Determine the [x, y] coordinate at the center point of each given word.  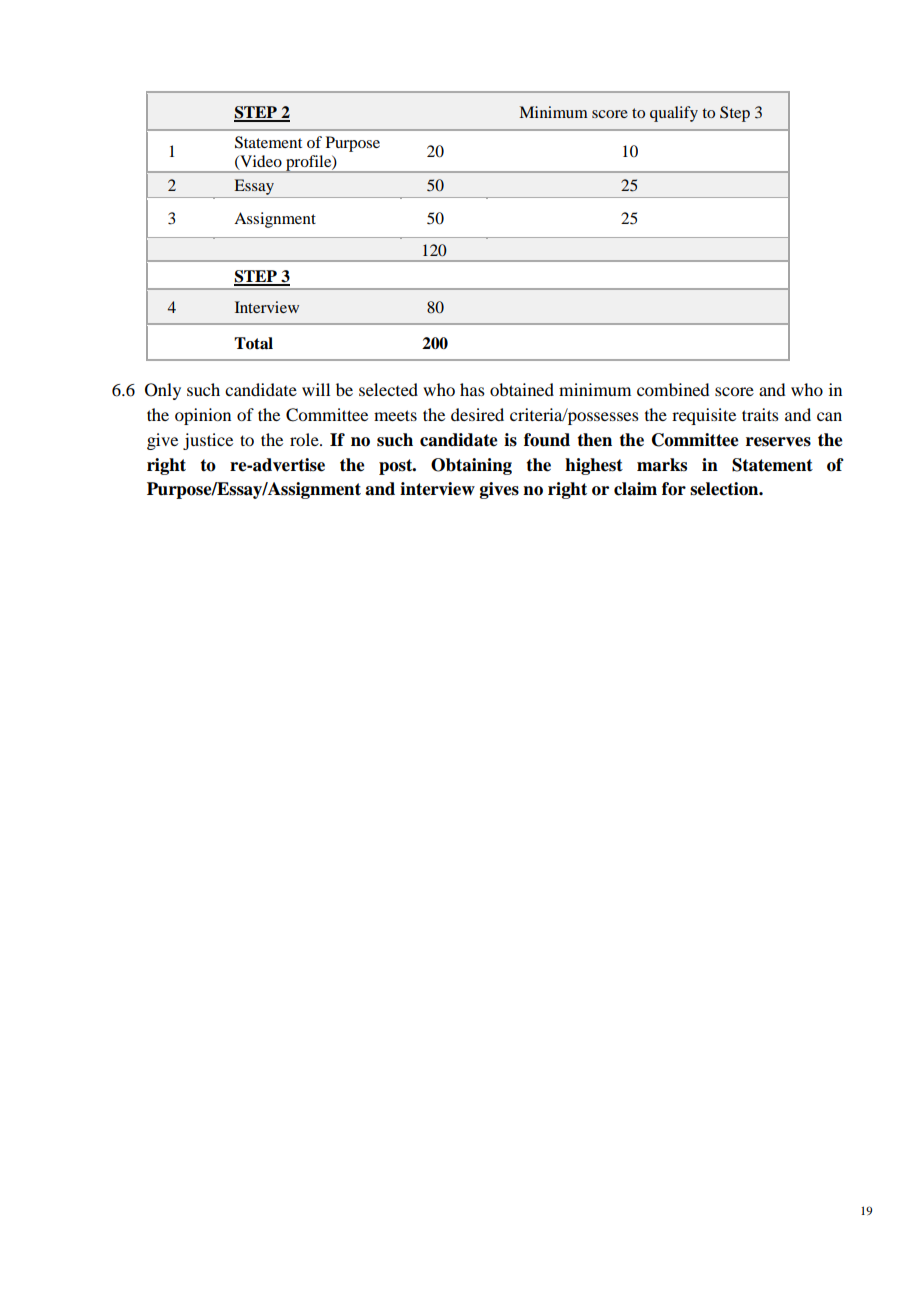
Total [253, 343]
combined [673, 389]
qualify [674, 114]
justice [208, 441]
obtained [522, 389]
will [316, 389]
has [472, 389]
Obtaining [471, 466]
